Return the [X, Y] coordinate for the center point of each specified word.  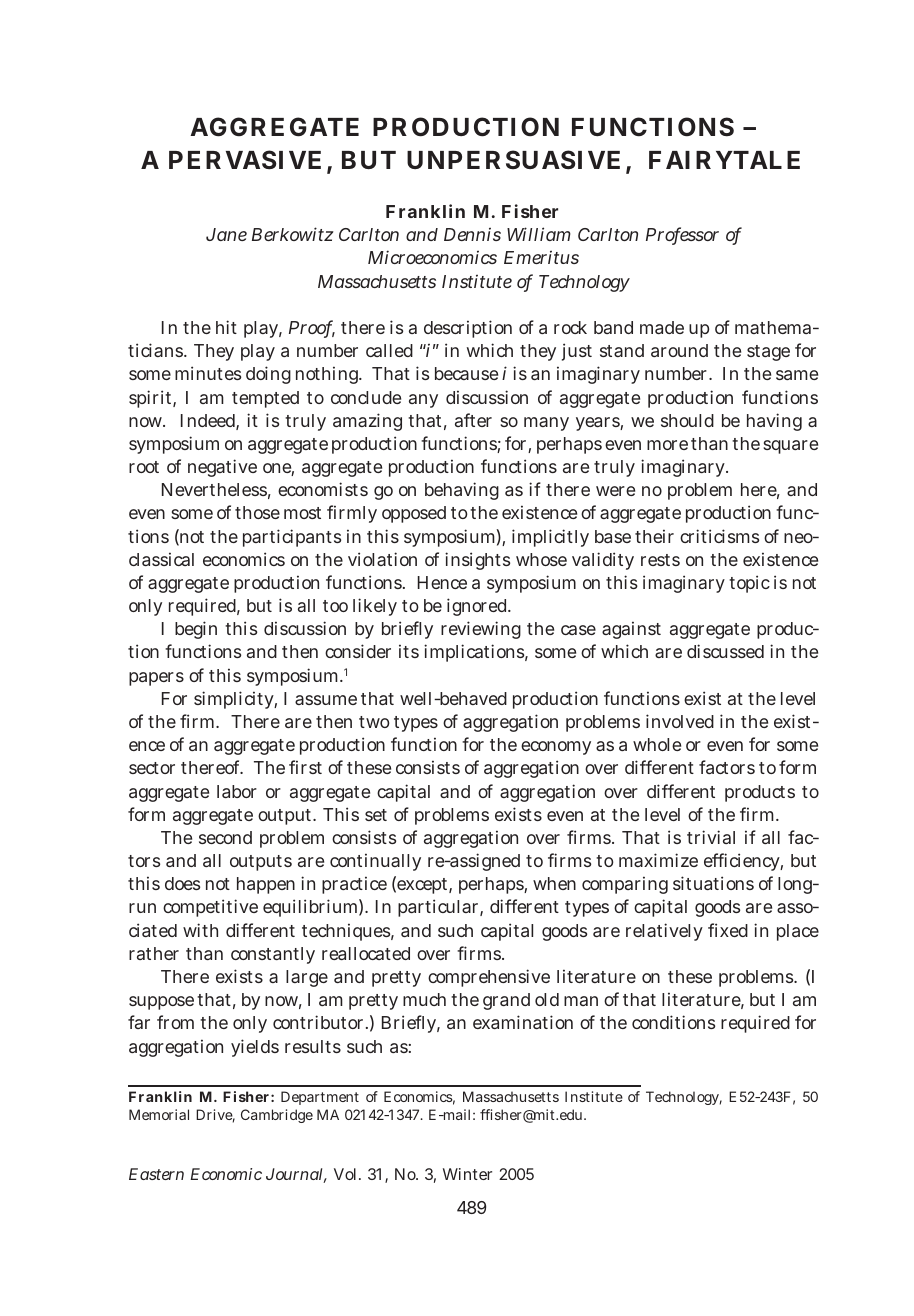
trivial [711, 837]
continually [375, 862]
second [225, 837]
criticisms [719, 536]
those [257, 512]
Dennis [472, 234]
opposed [414, 514]
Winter [467, 1174]
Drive [215, 1116]
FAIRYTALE [724, 160]
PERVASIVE [245, 160]
